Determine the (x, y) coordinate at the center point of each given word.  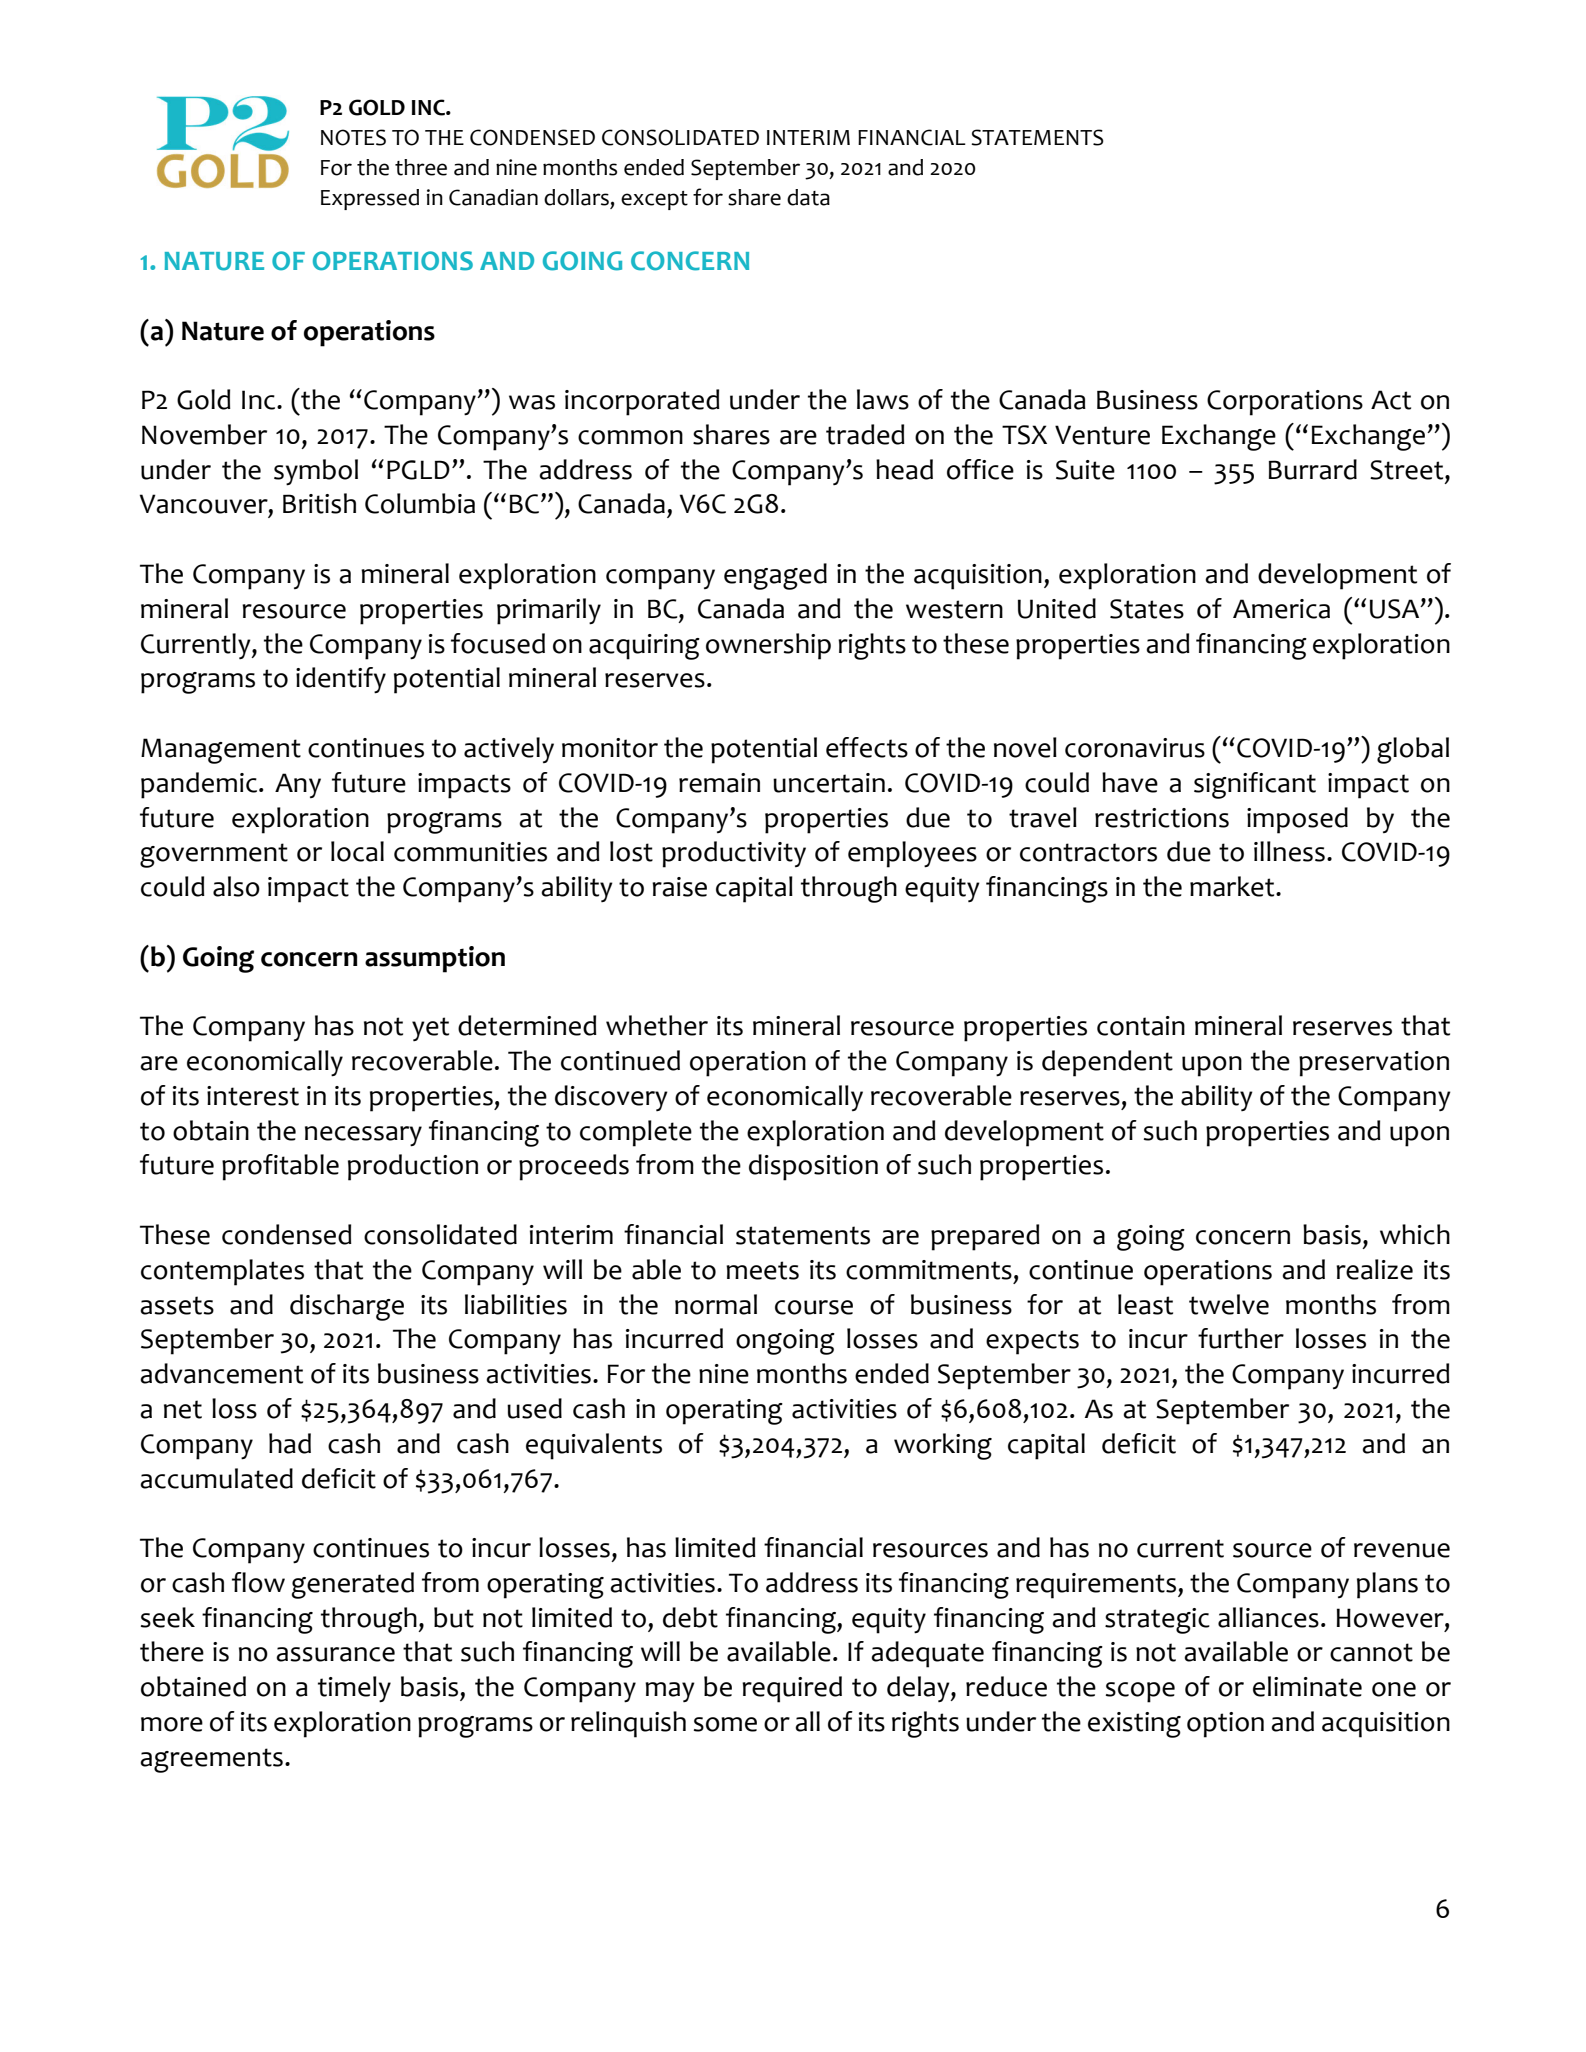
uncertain (829, 783)
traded (865, 434)
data (808, 197)
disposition (813, 1167)
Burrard (1313, 469)
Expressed (370, 199)
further (1241, 1338)
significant (1255, 785)
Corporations (1285, 403)
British (319, 503)
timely (354, 1689)
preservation (1374, 1064)
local (357, 851)
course (814, 1307)
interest (253, 1096)
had (290, 1443)
